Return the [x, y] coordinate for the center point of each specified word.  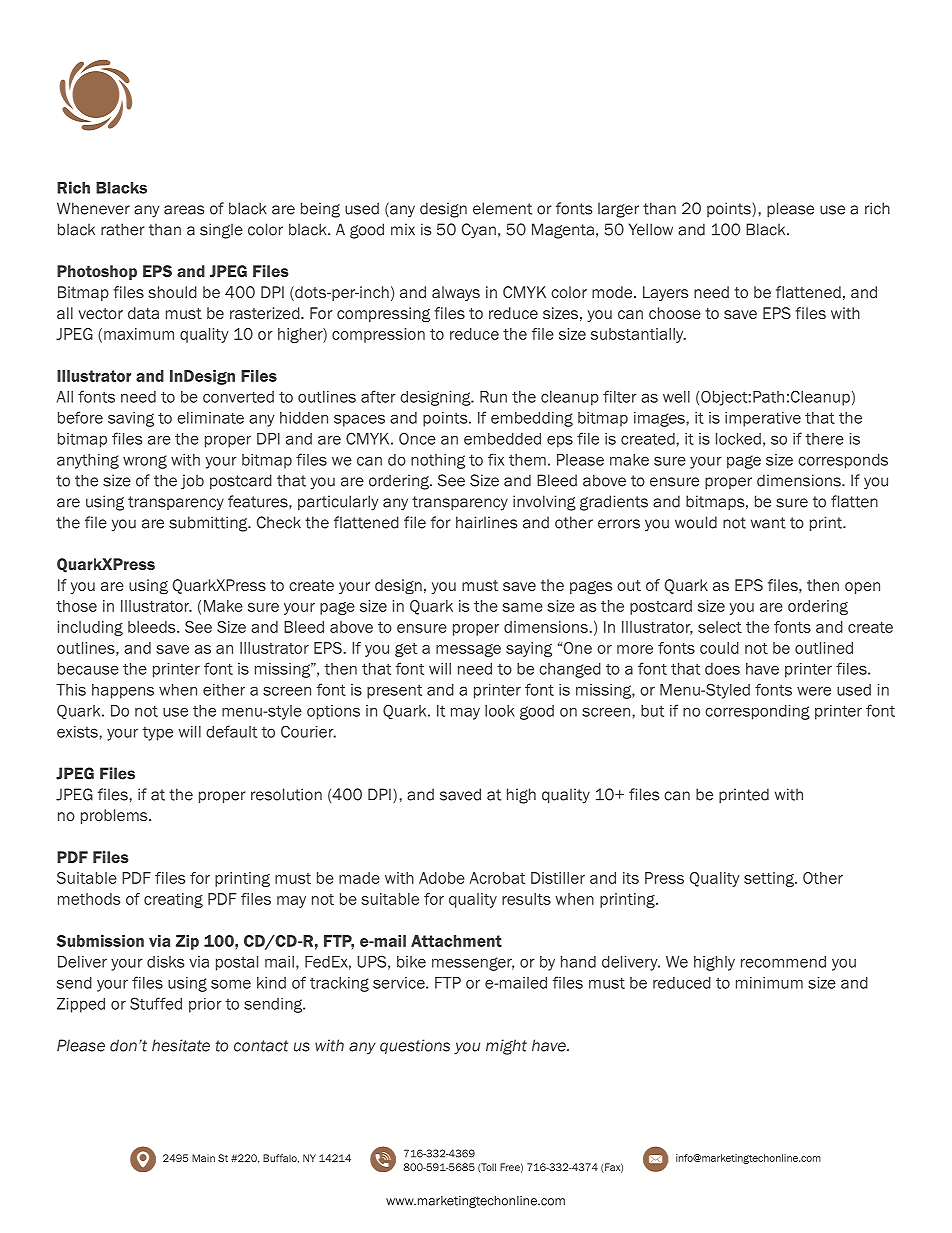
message [468, 650]
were [814, 691]
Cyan [479, 231]
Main [203, 1158]
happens [123, 691]
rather [123, 229]
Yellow [651, 229]
